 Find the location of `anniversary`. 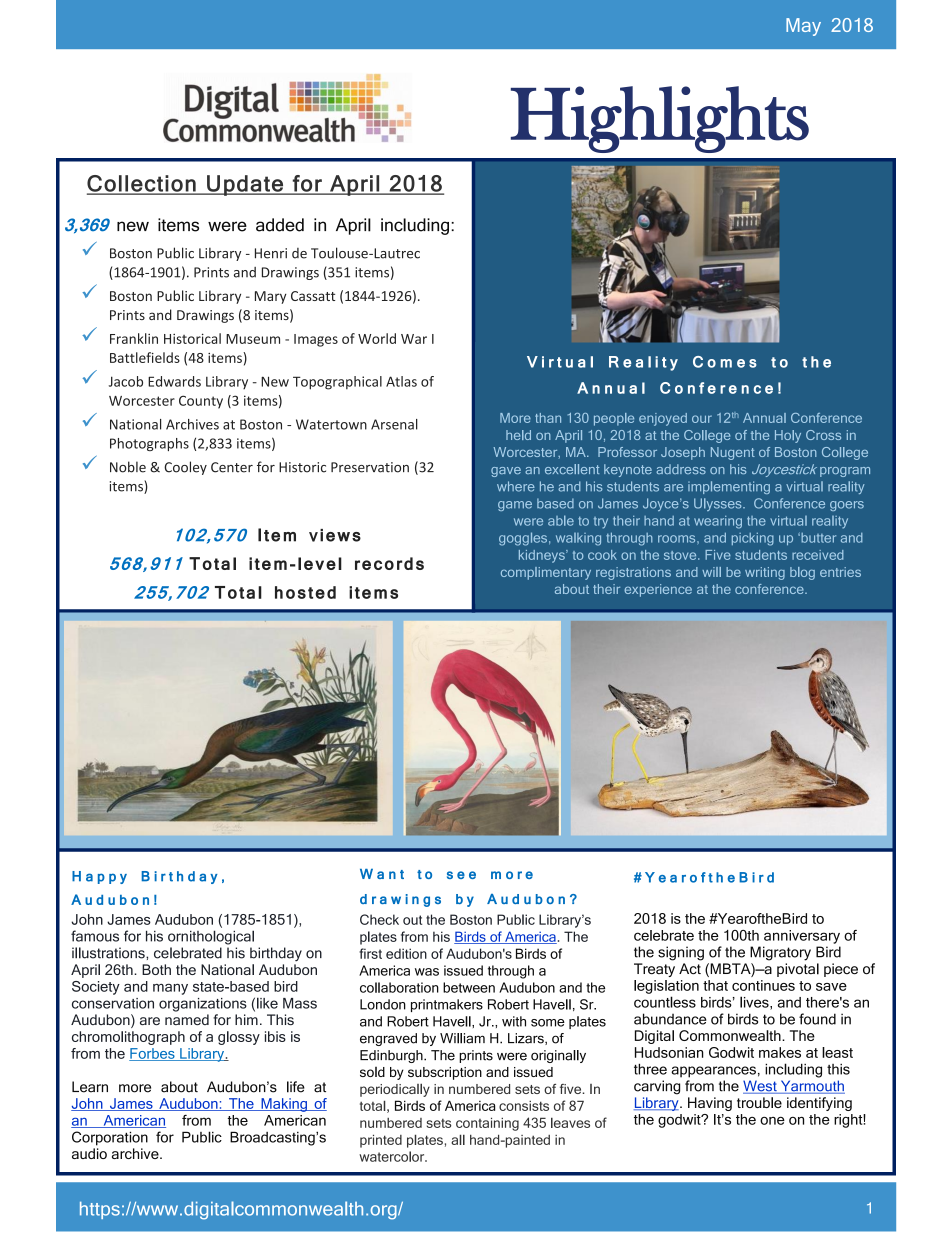

anniversary is located at coordinates (802, 937).
